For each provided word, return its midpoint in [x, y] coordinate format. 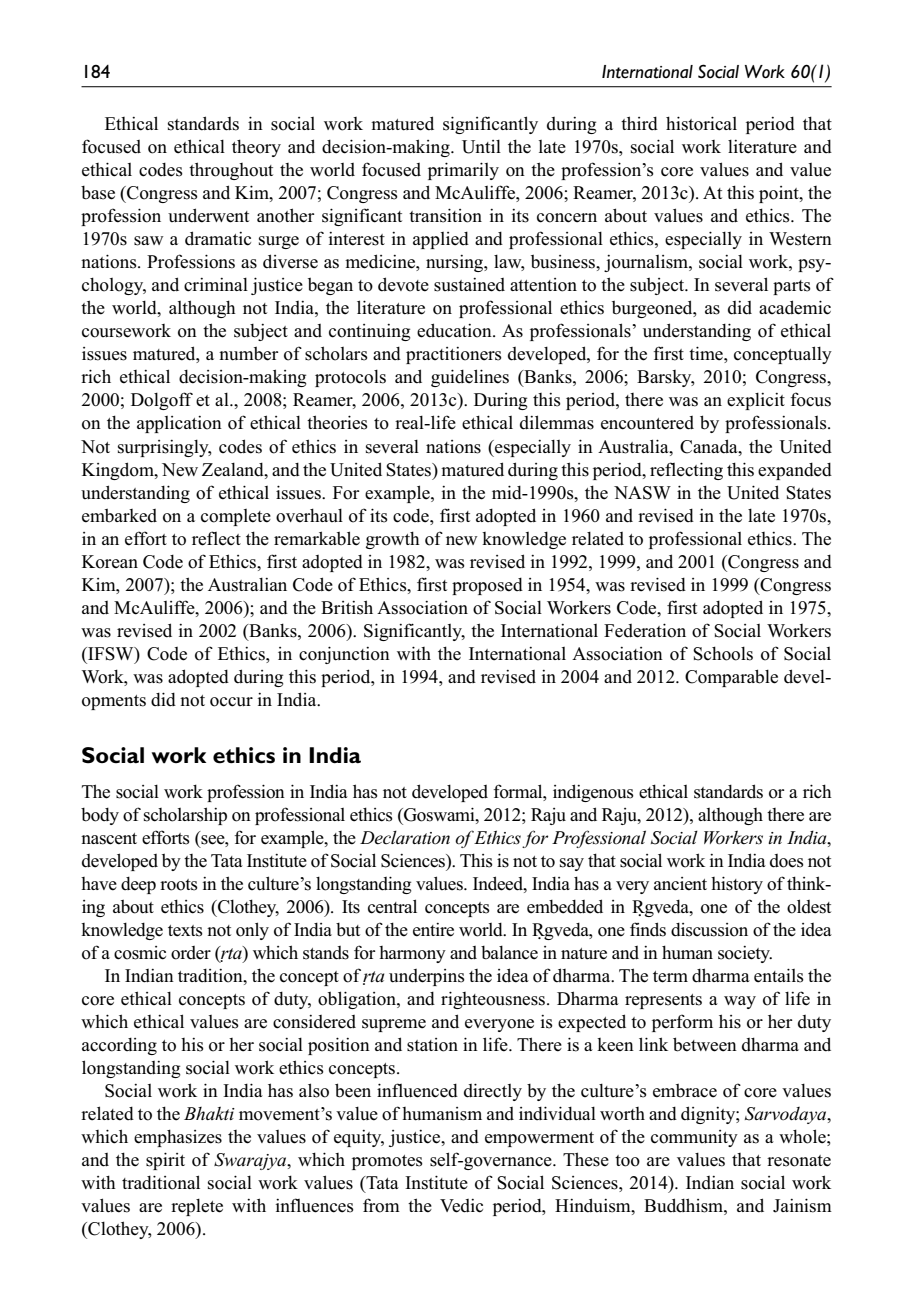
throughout [231, 171]
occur [231, 702]
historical [701, 123]
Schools [723, 653]
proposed [487, 586]
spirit [165, 1161]
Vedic [461, 1206]
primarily [463, 171]
